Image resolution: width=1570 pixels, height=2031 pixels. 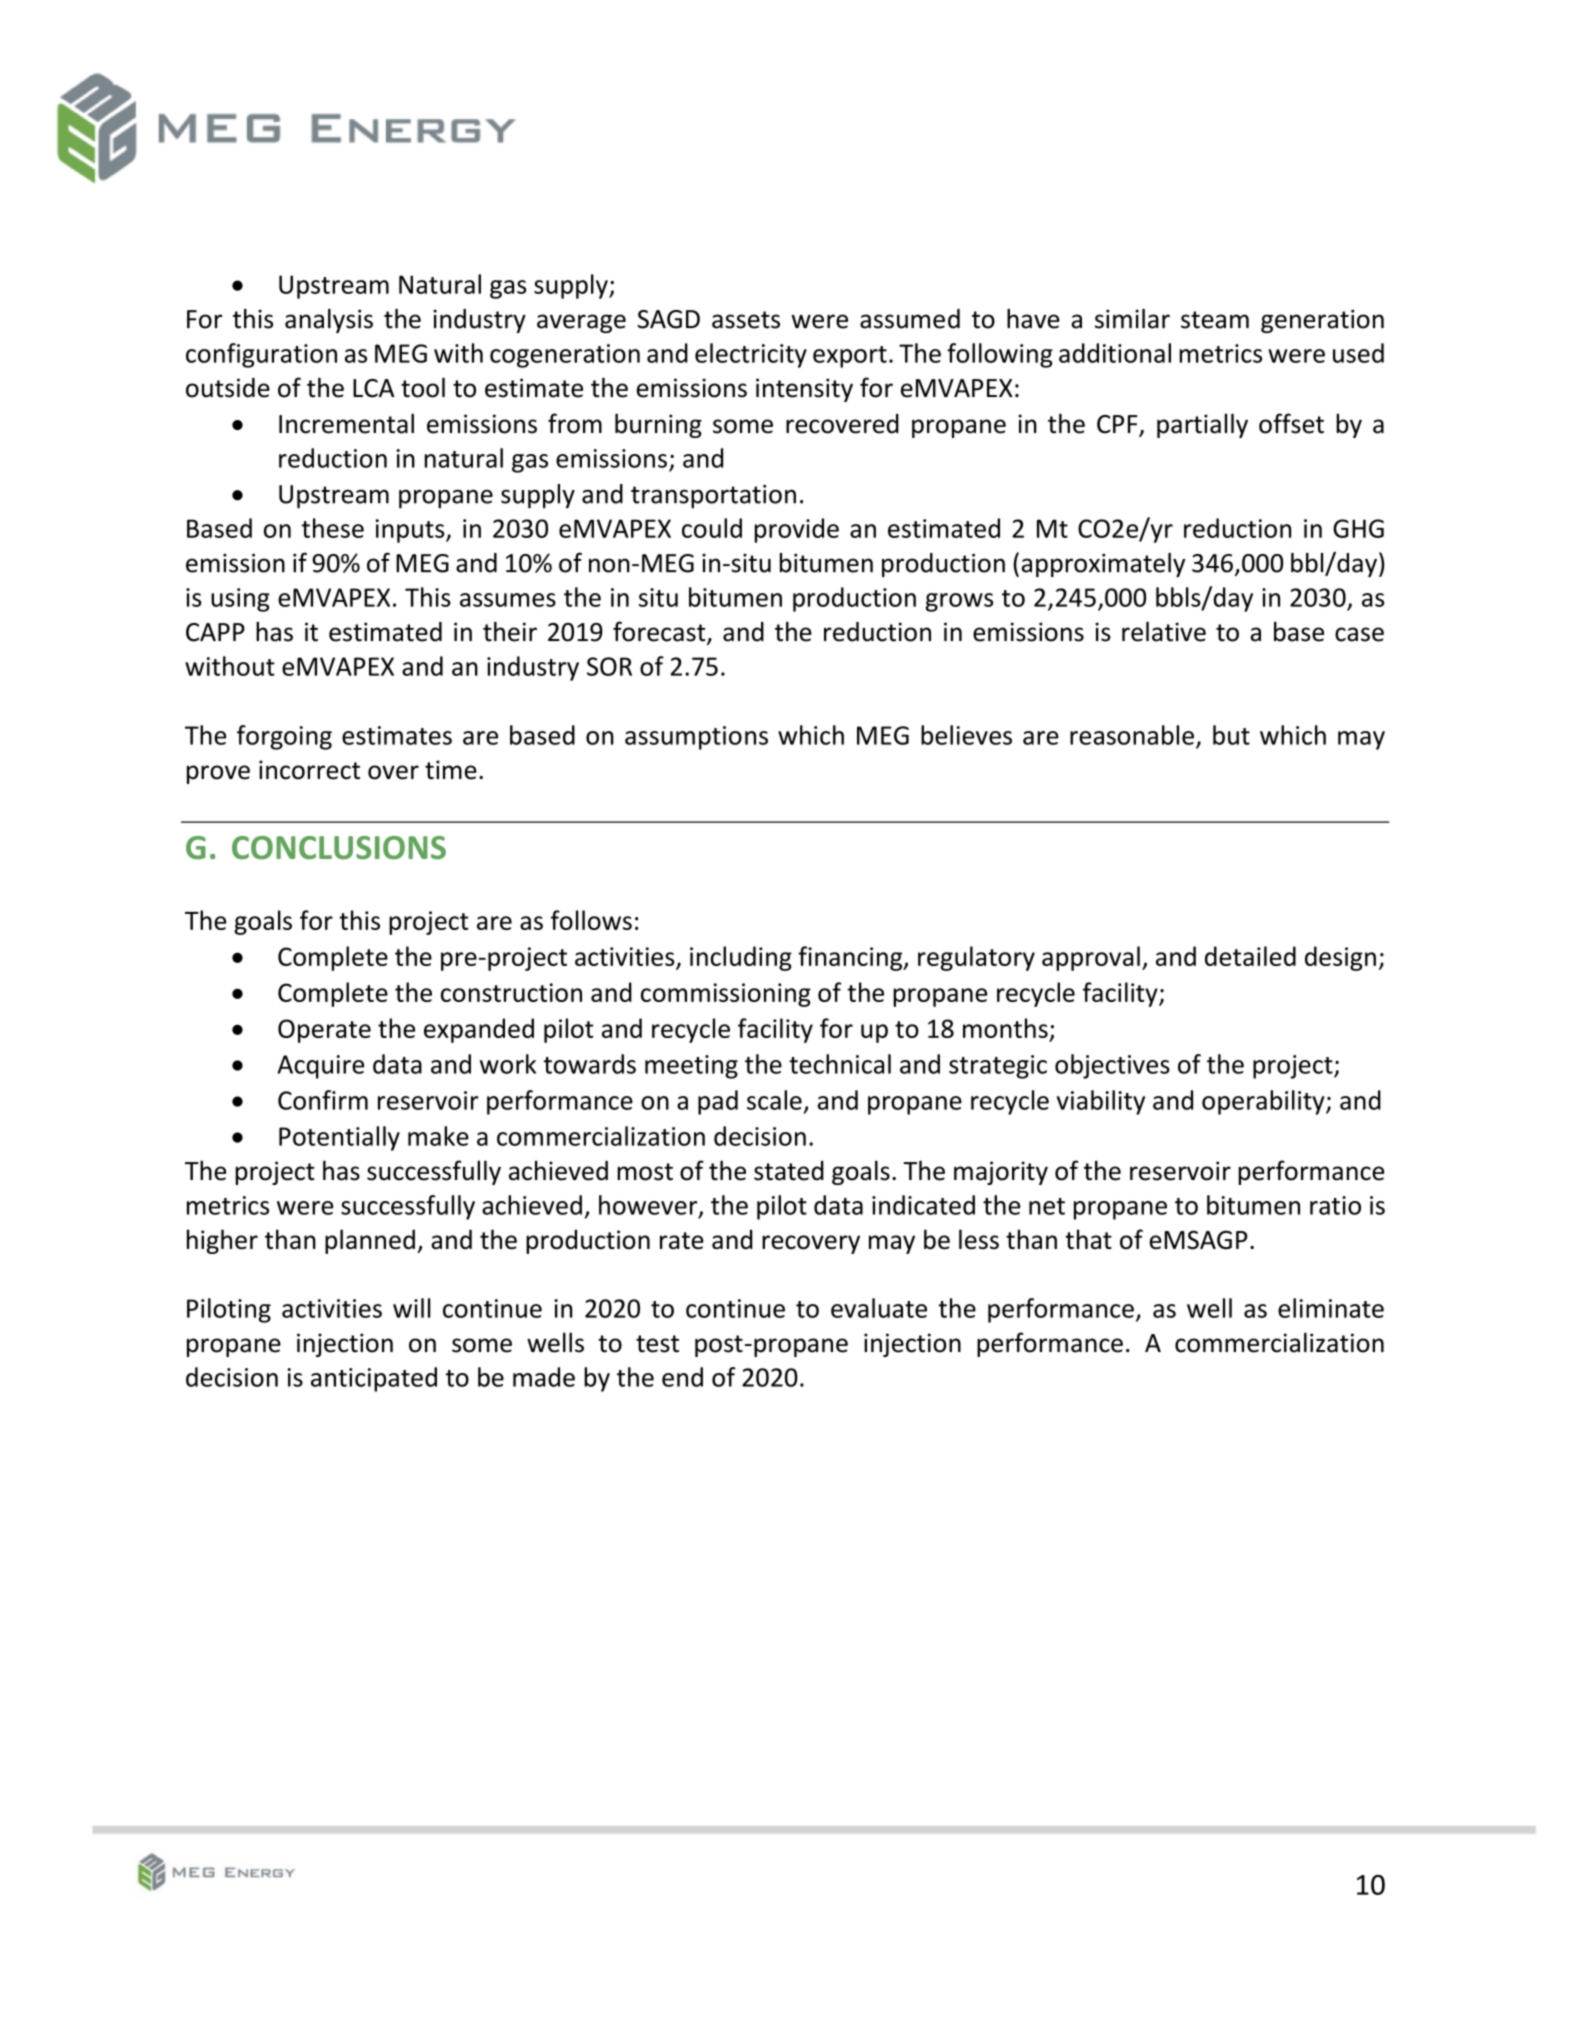 What do you see at coordinates (741, 958) in the screenshot?
I see `including` at bounding box center [741, 958].
